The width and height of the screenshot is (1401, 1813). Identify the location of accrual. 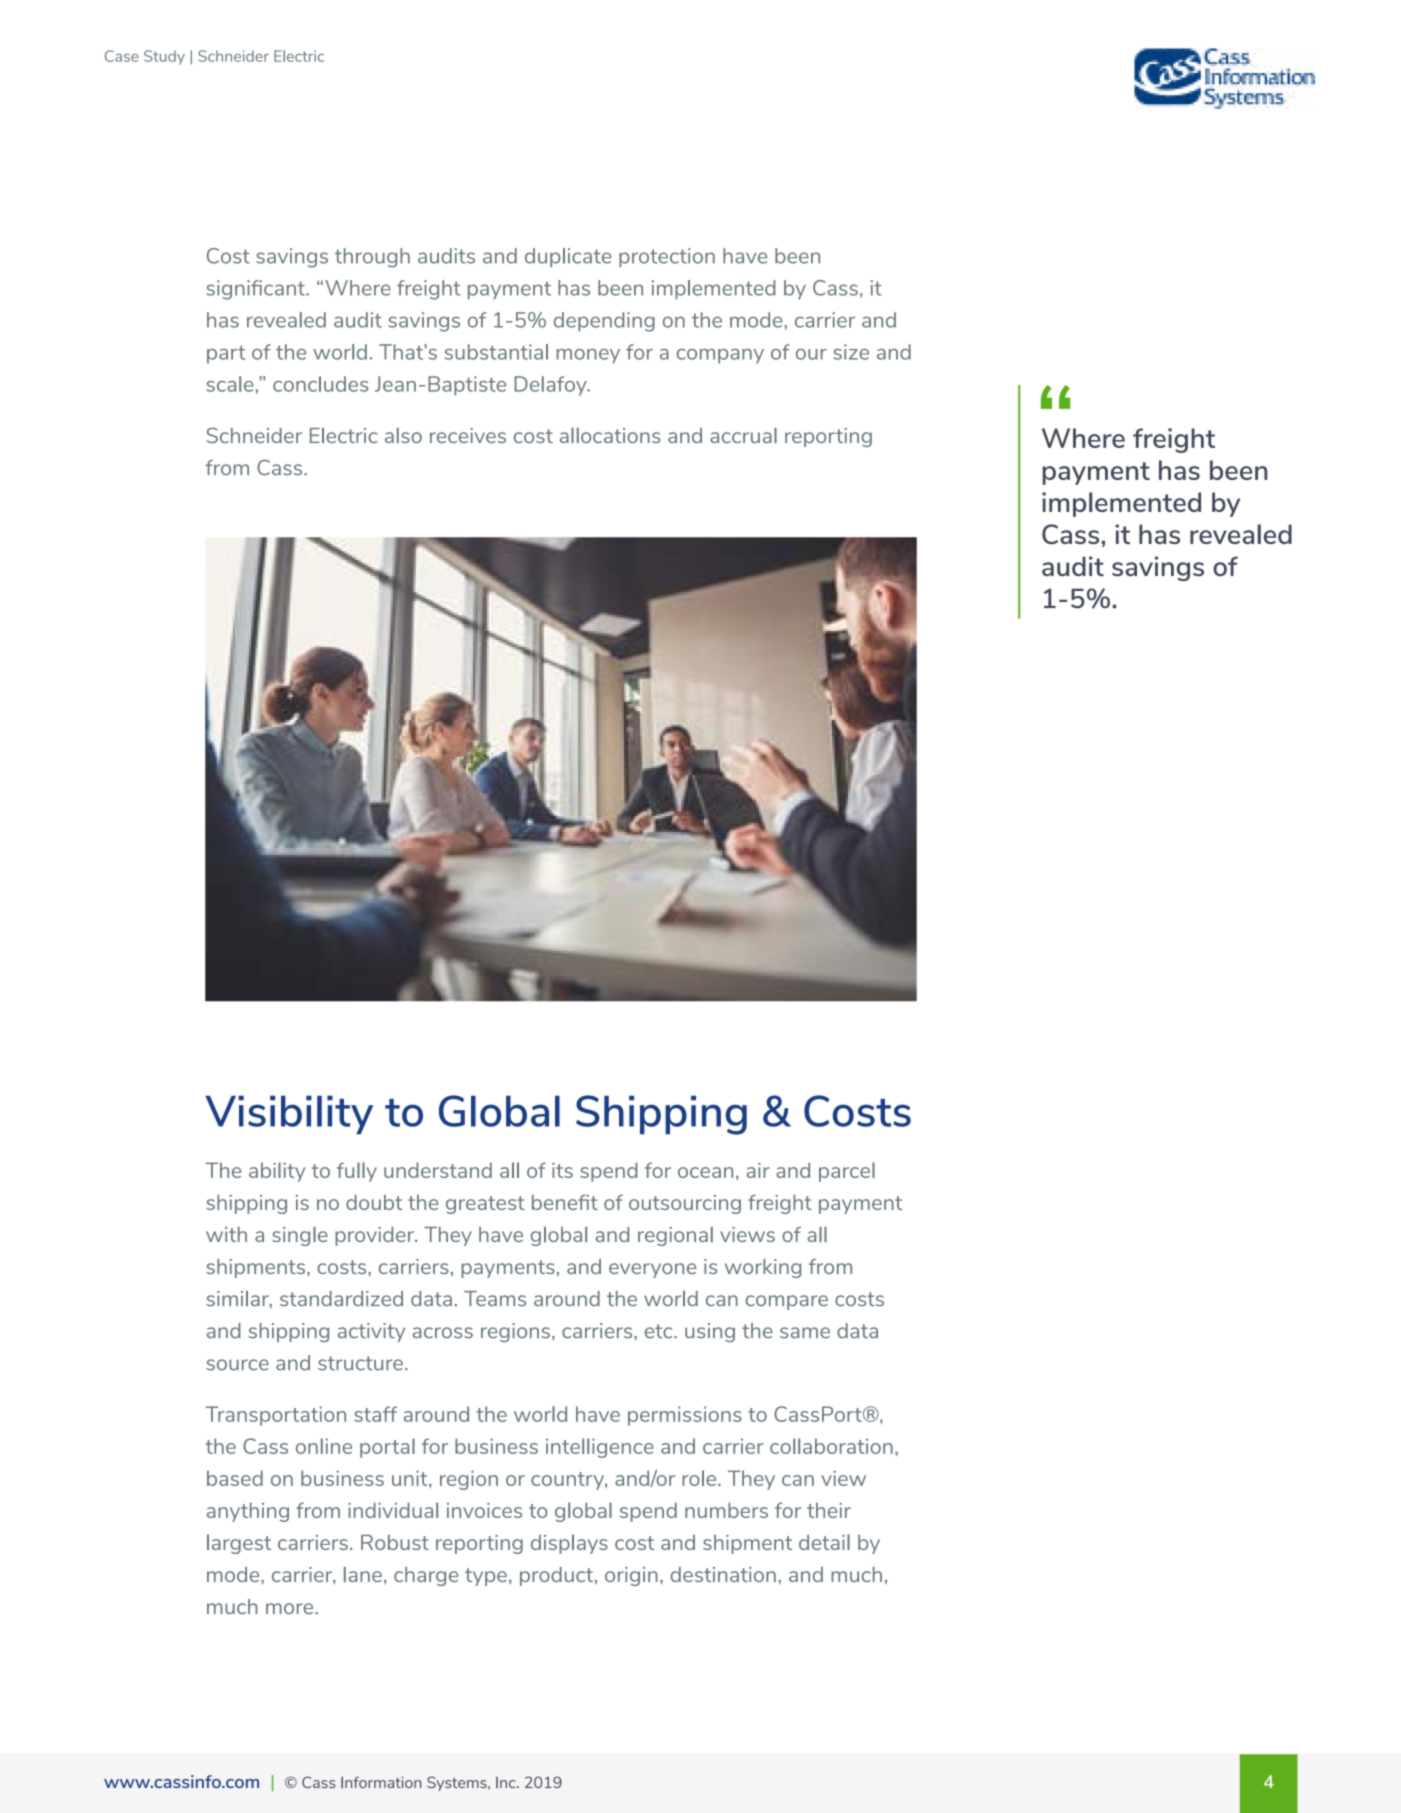
(743, 435).
